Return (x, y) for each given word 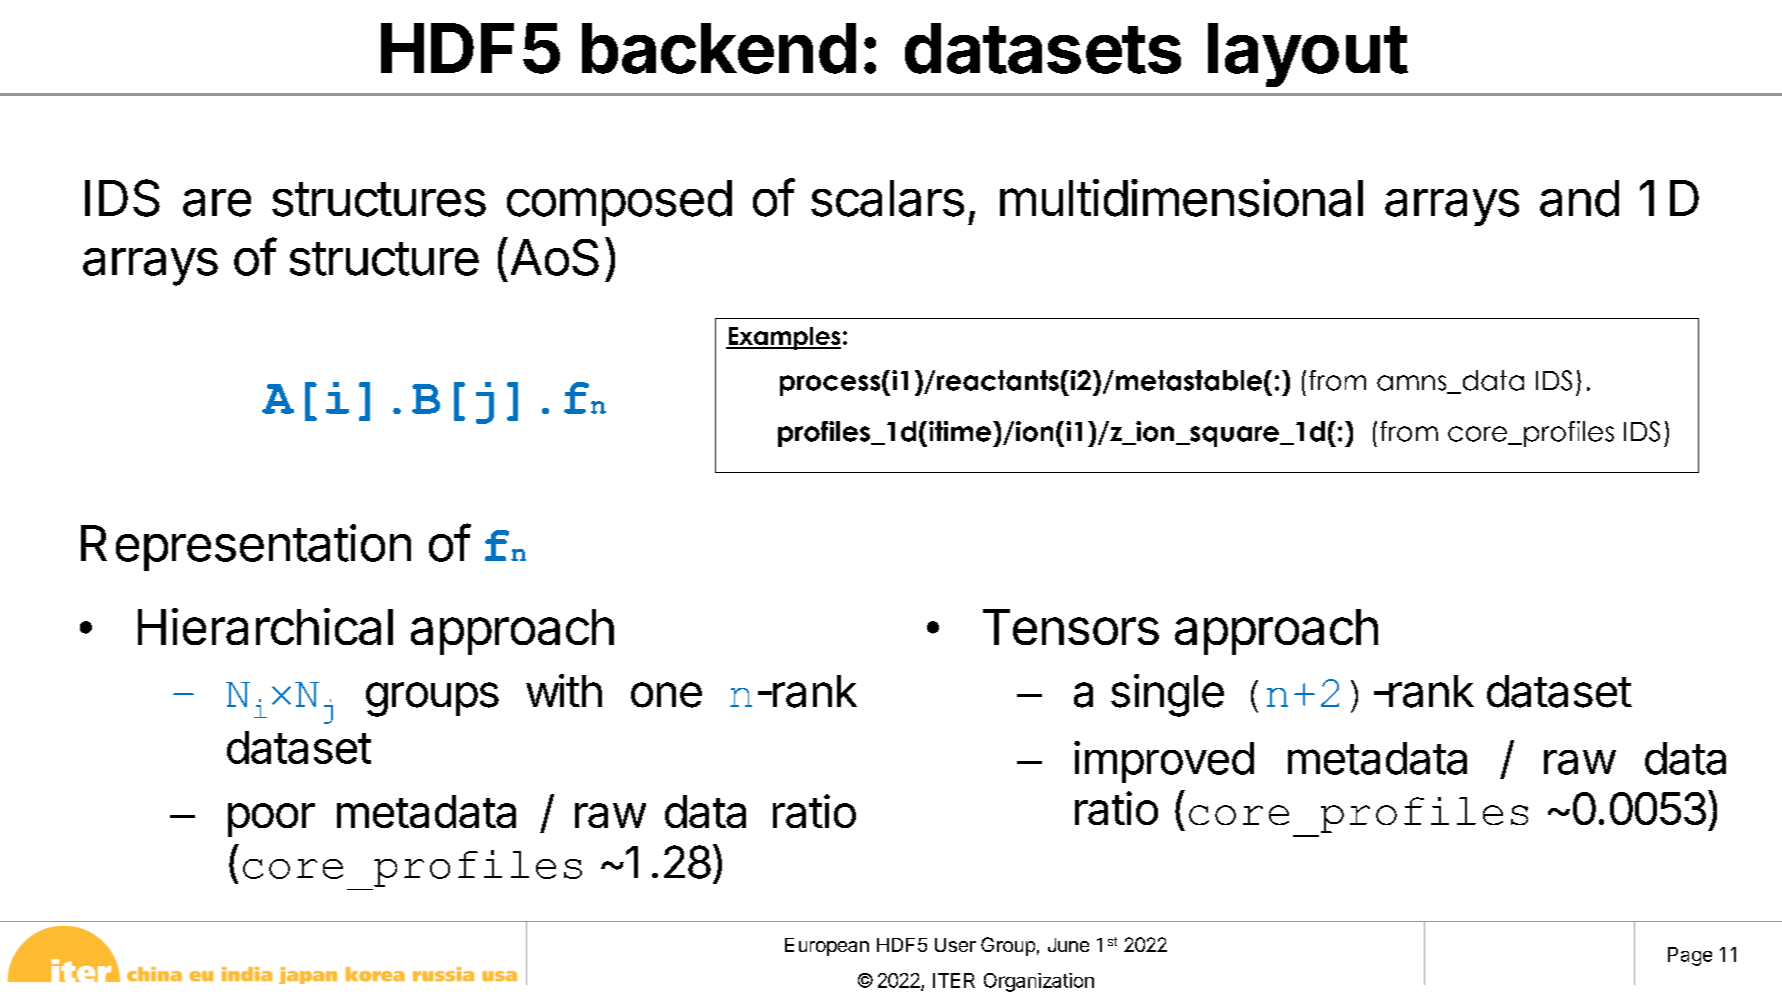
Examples (783, 338)
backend (719, 48)
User (955, 945)
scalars (887, 198)
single (1167, 695)
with (564, 690)
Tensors (1071, 627)
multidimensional (1181, 198)
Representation (246, 547)
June (1068, 945)
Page (1690, 956)
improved (1164, 762)
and (1579, 198)
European (827, 947)
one (666, 695)
